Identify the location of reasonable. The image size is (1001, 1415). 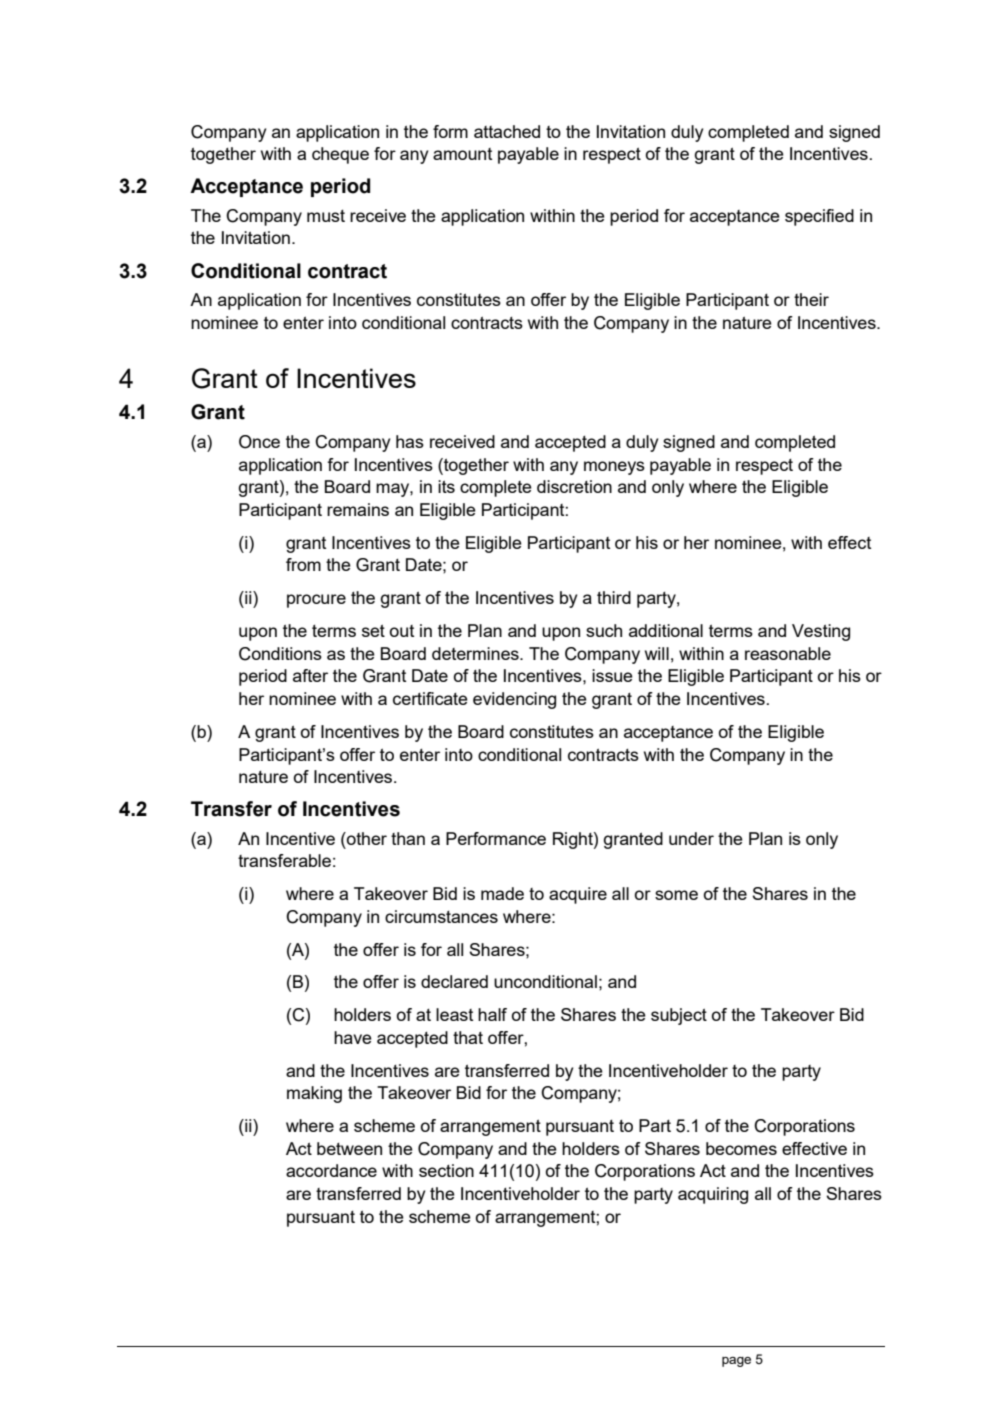
(788, 653).
